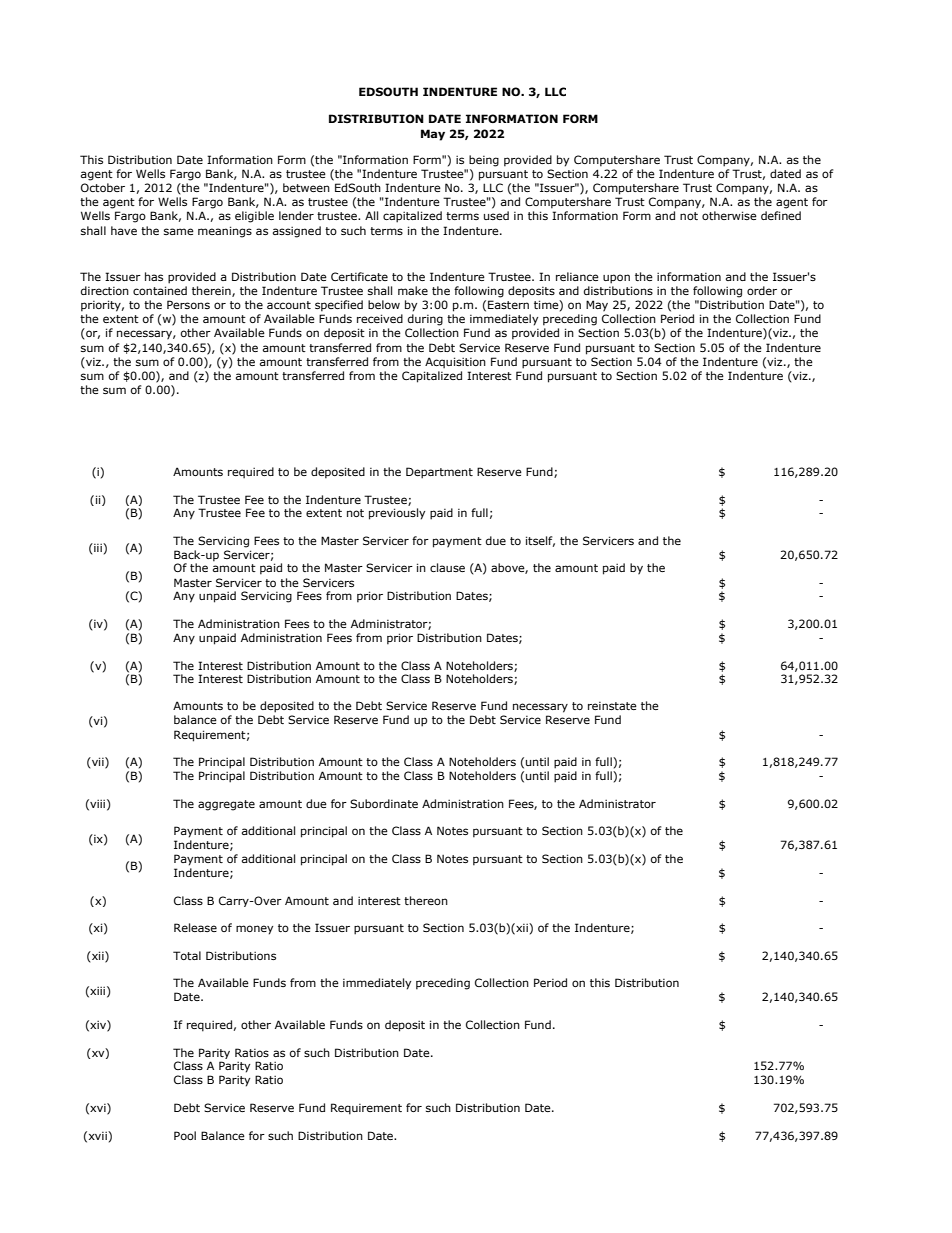 The image size is (952, 1233). Describe the element at coordinates (254, 930) in the screenshot. I see `money` at that location.
